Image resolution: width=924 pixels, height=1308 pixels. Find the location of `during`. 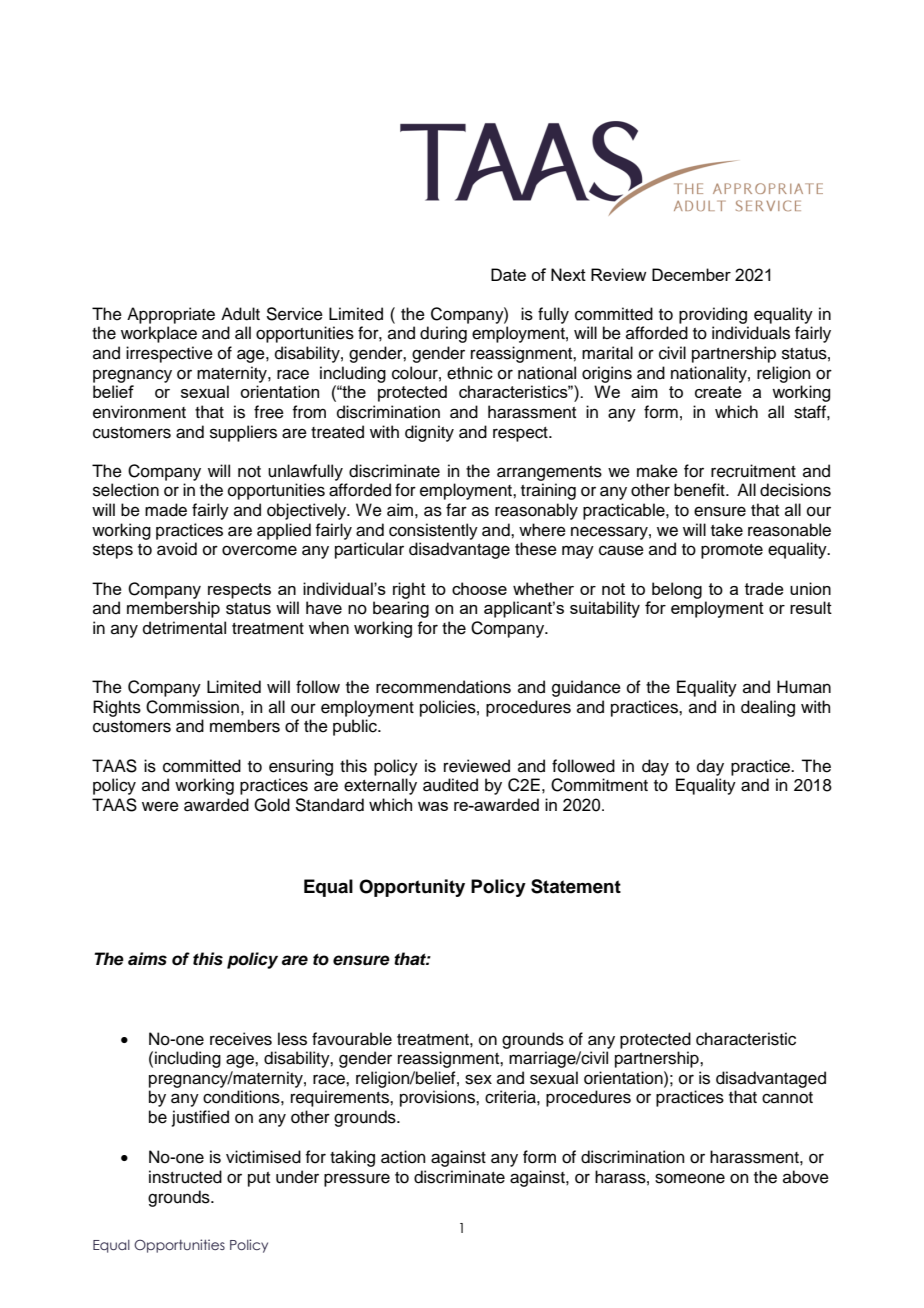

during is located at coordinates (443, 334).
